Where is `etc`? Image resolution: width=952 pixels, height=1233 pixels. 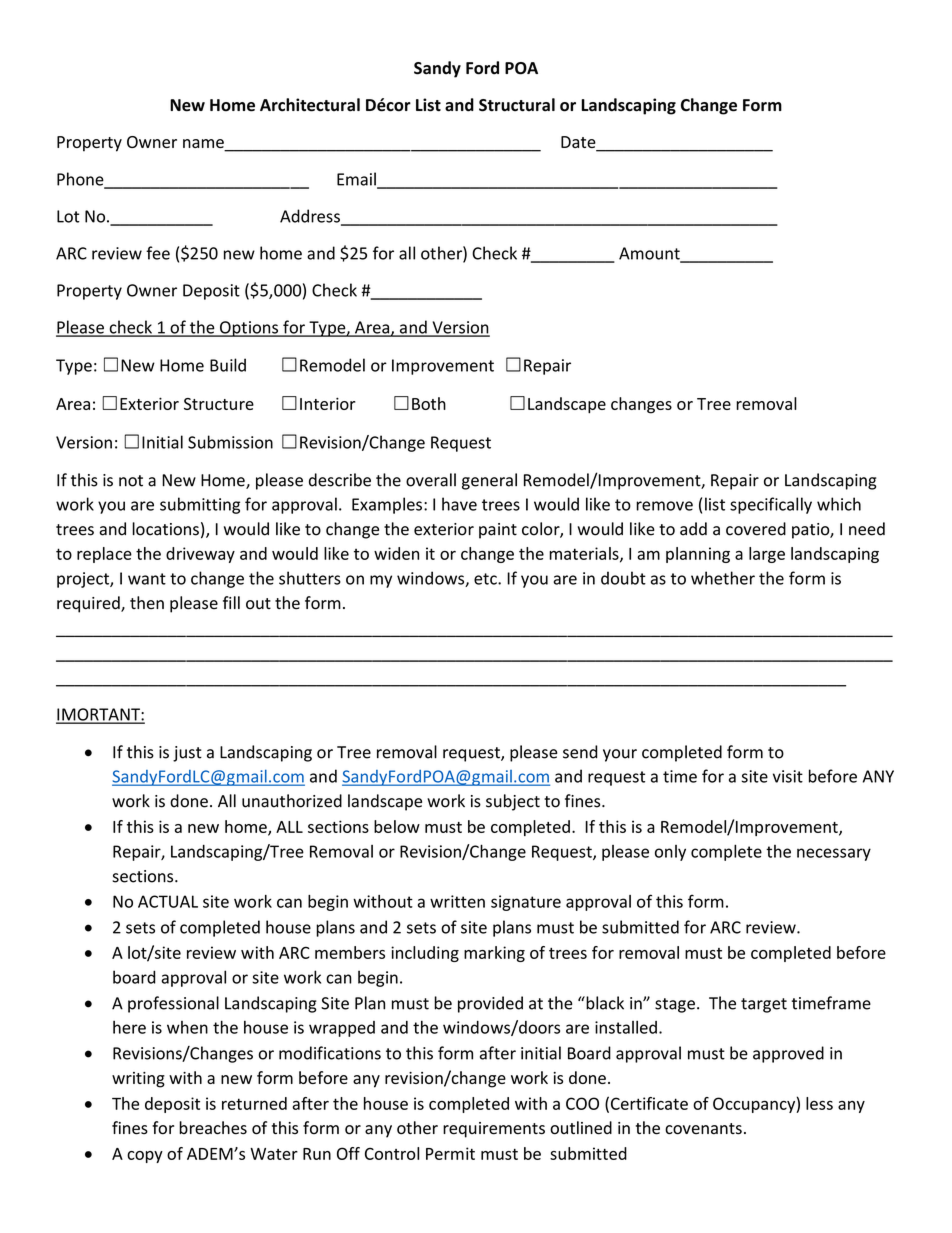
etc is located at coordinates (486, 579).
